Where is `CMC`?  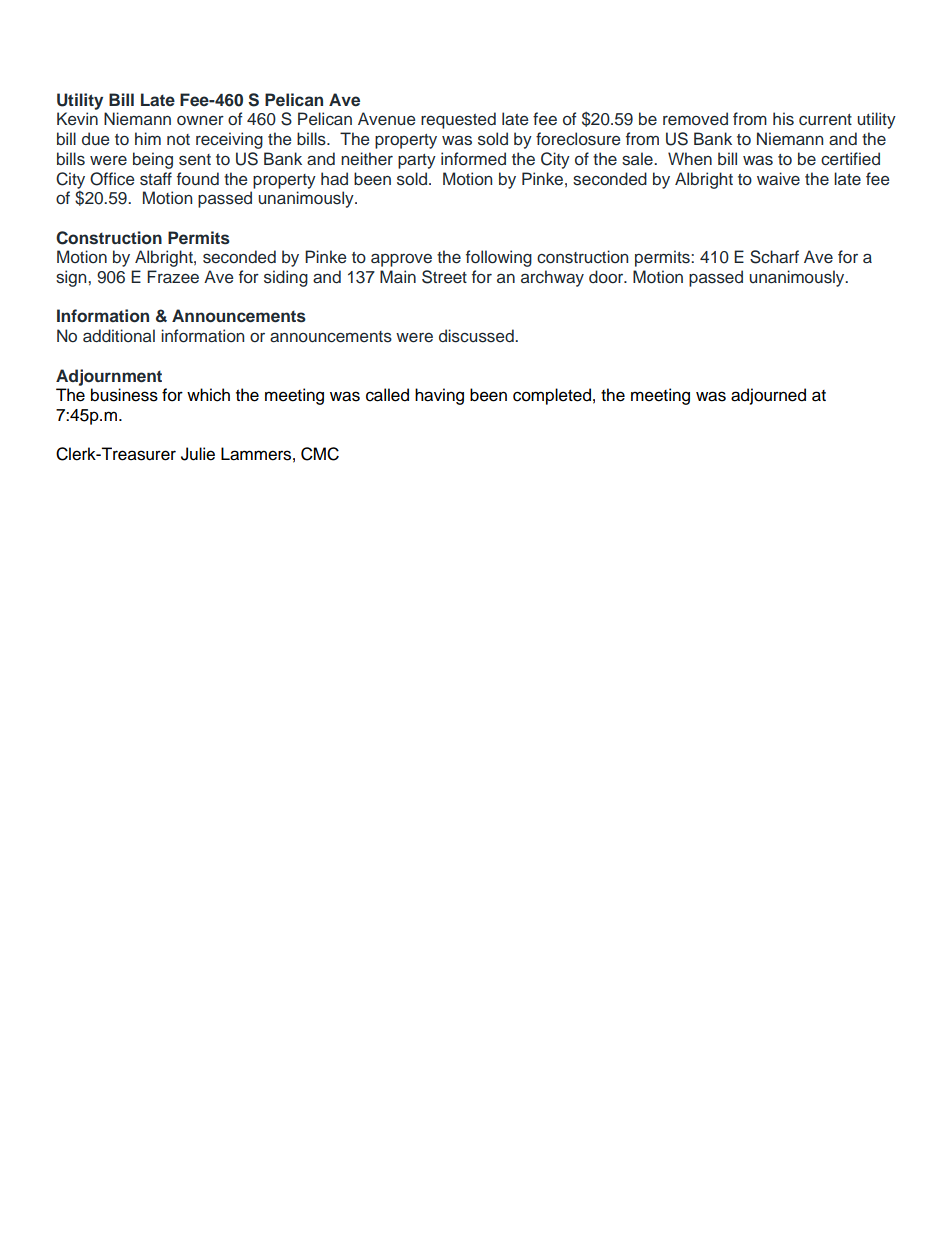 CMC is located at coordinates (320, 454).
